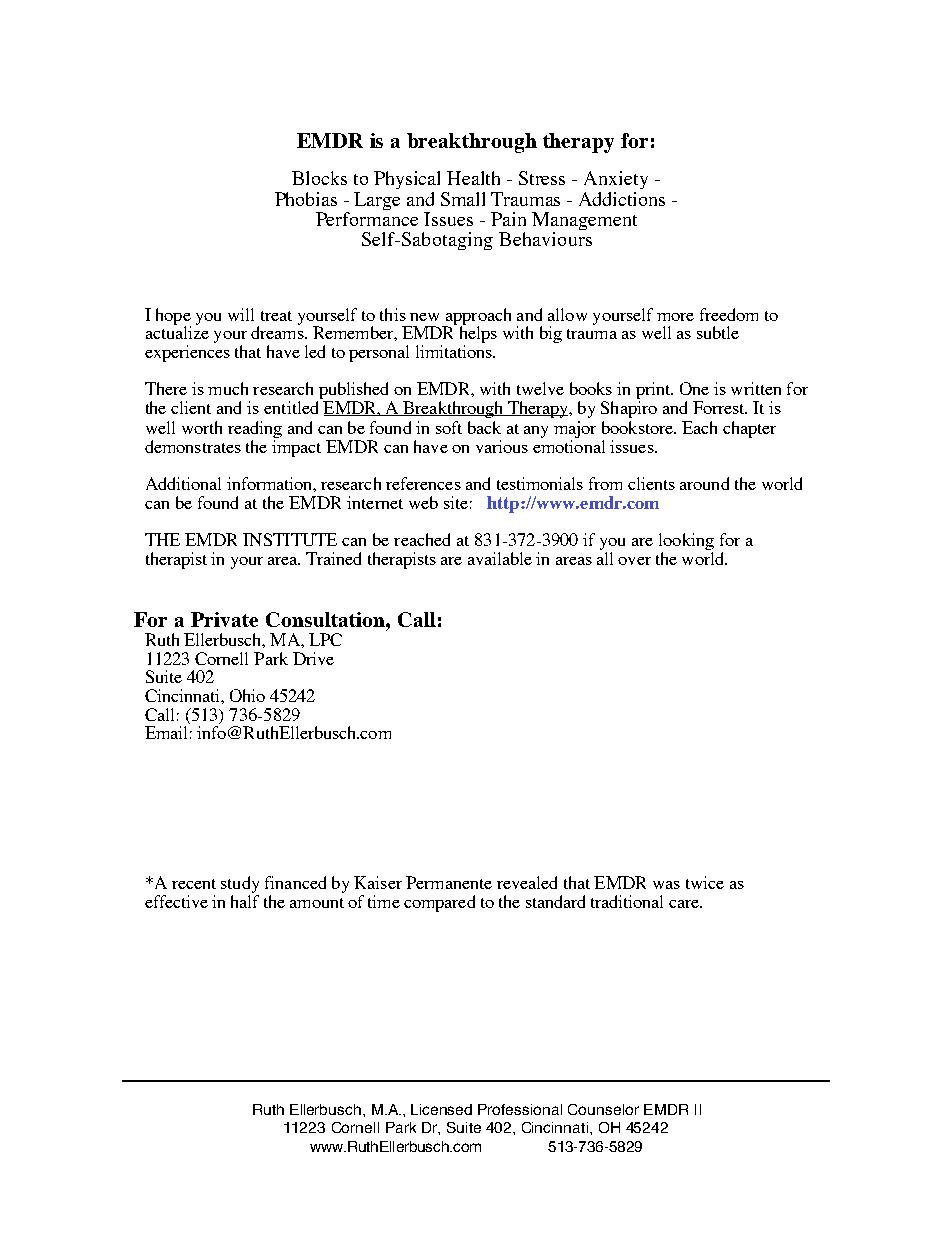 The width and height of the document is (952, 1233). What do you see at coordinates (720, 407) in the document?
I see `Forrest` at bounding box center [720, 407].
